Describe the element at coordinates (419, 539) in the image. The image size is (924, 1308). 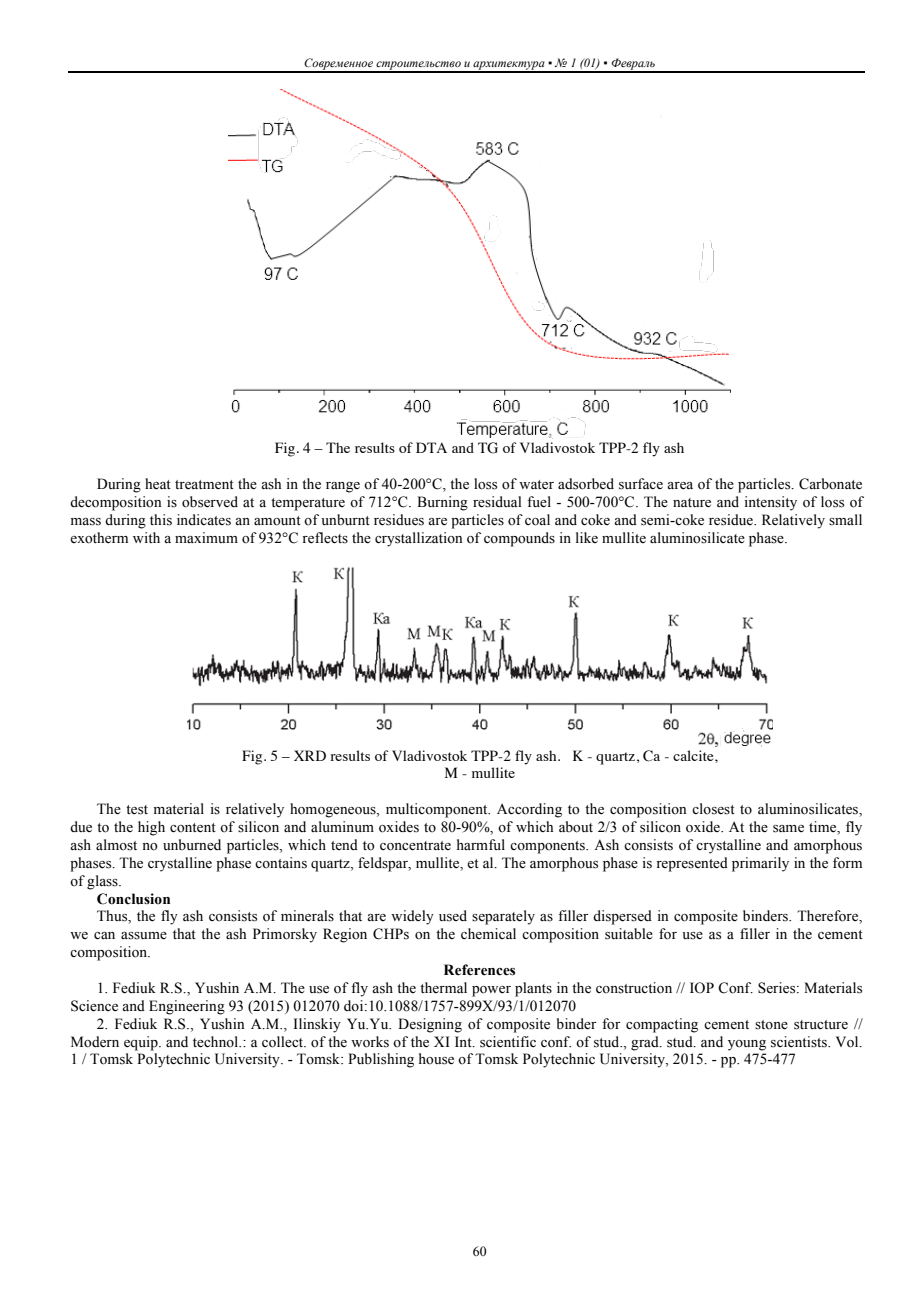
I see `crystallization` at that location.
